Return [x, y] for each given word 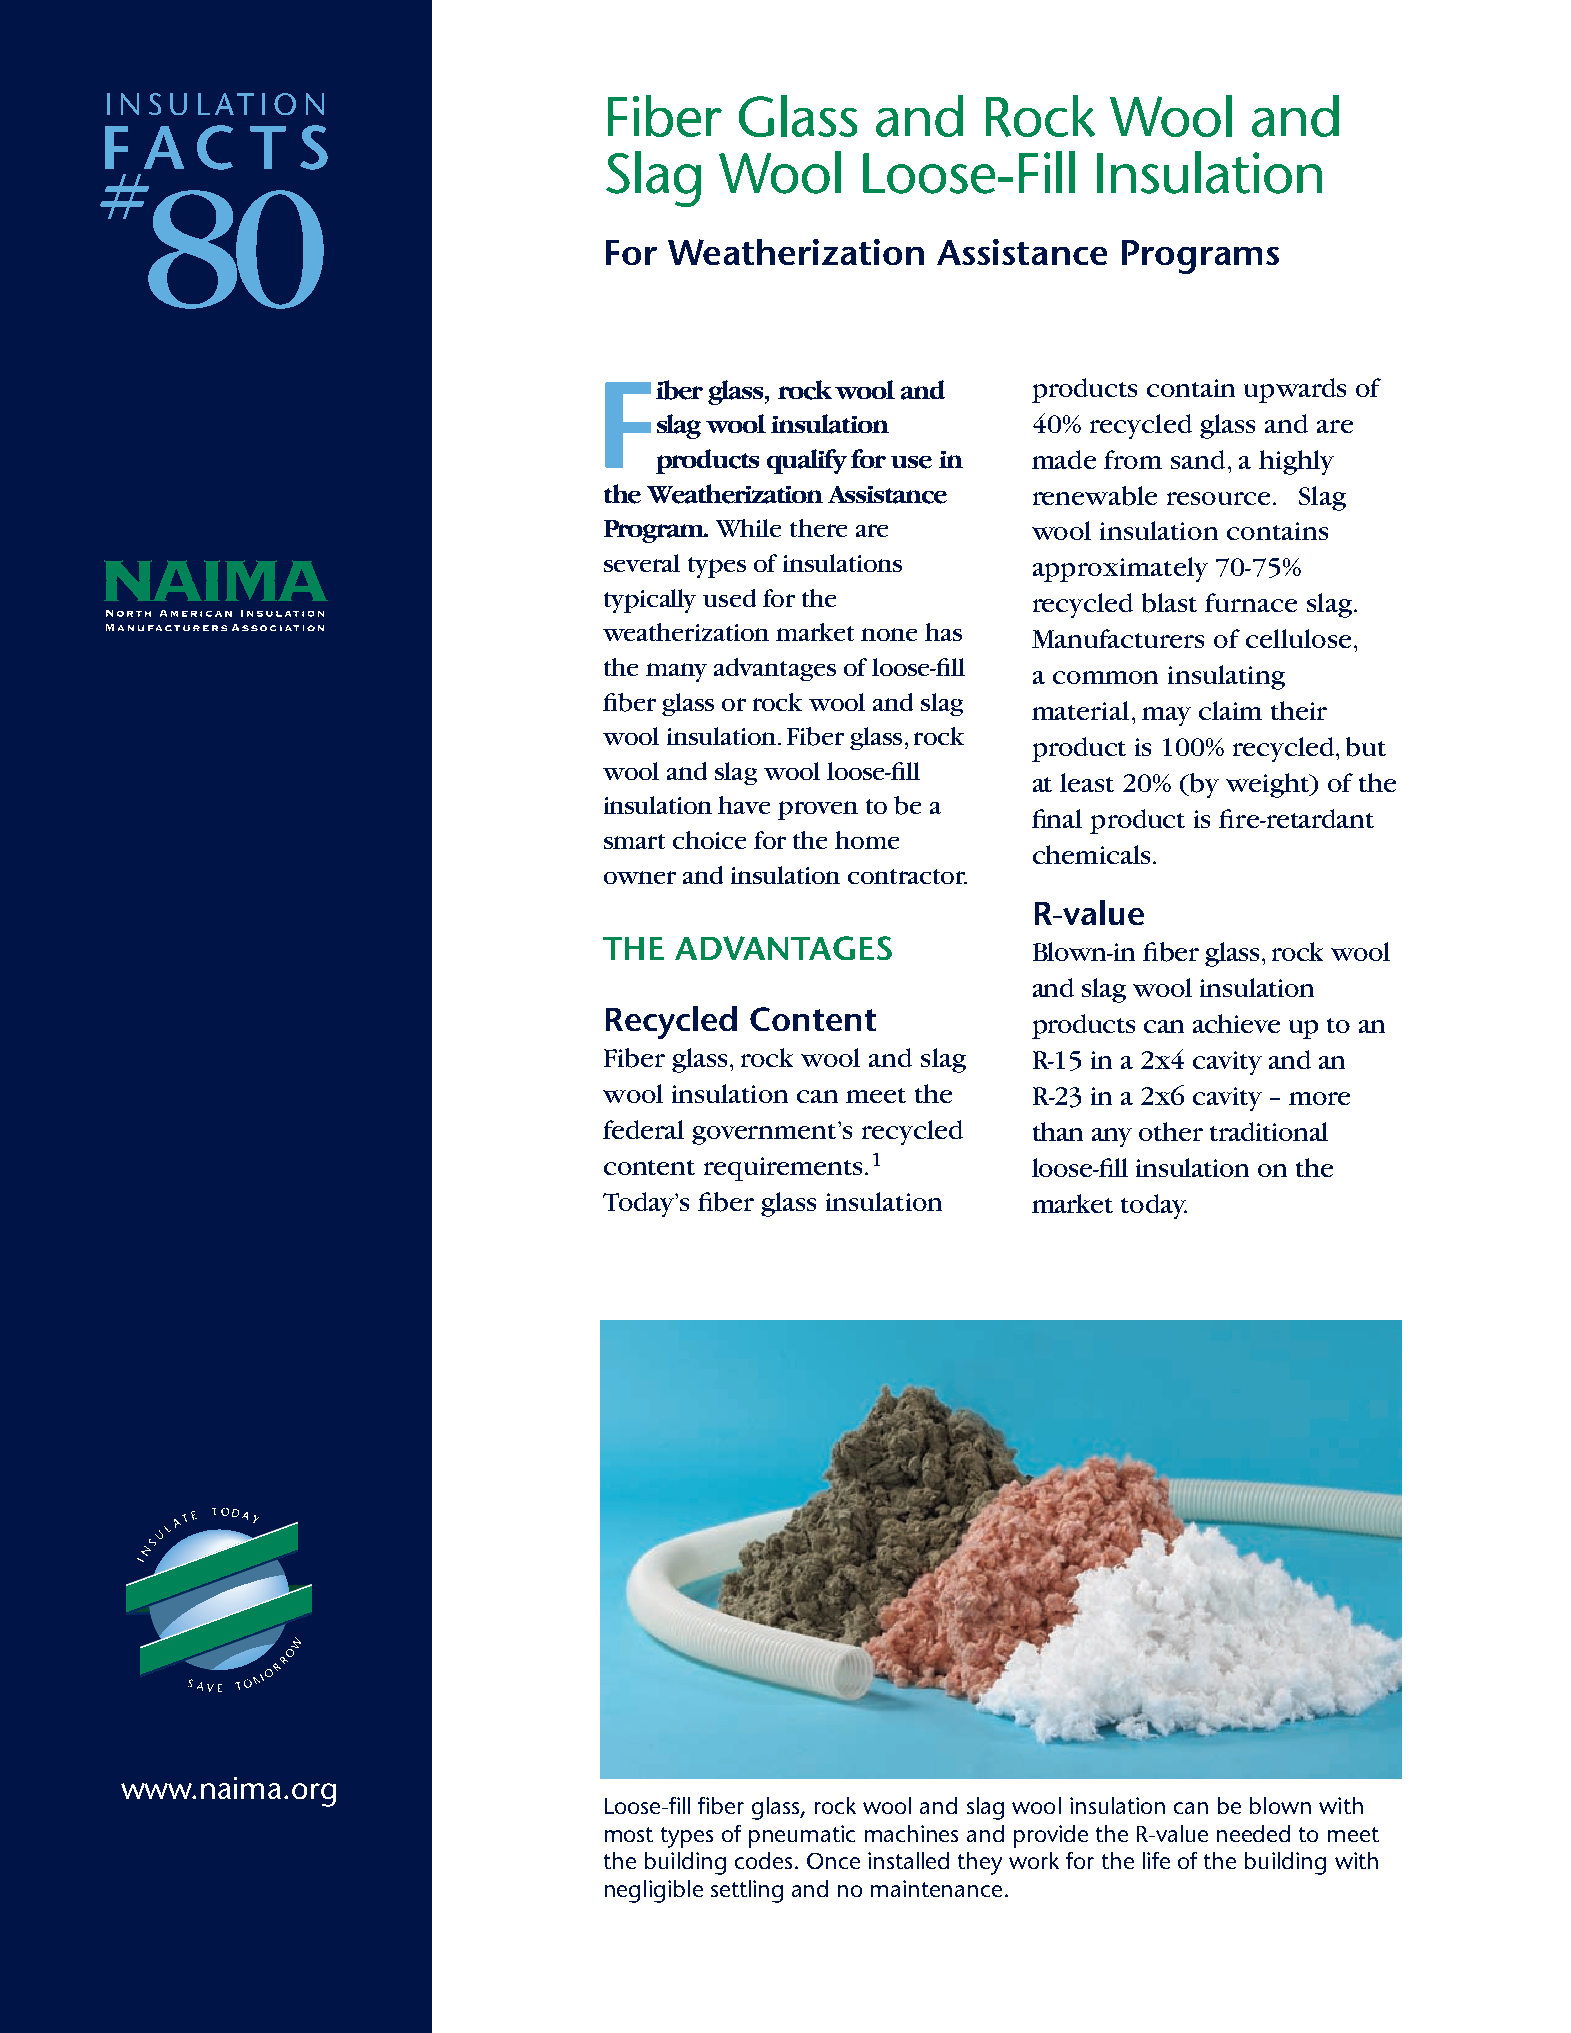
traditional [1269, 1131]
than [1058, 1131]
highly [1296, 462]
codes [763, 1860]
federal [643, 1129]
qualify [807, 461]
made [1064, 459]
